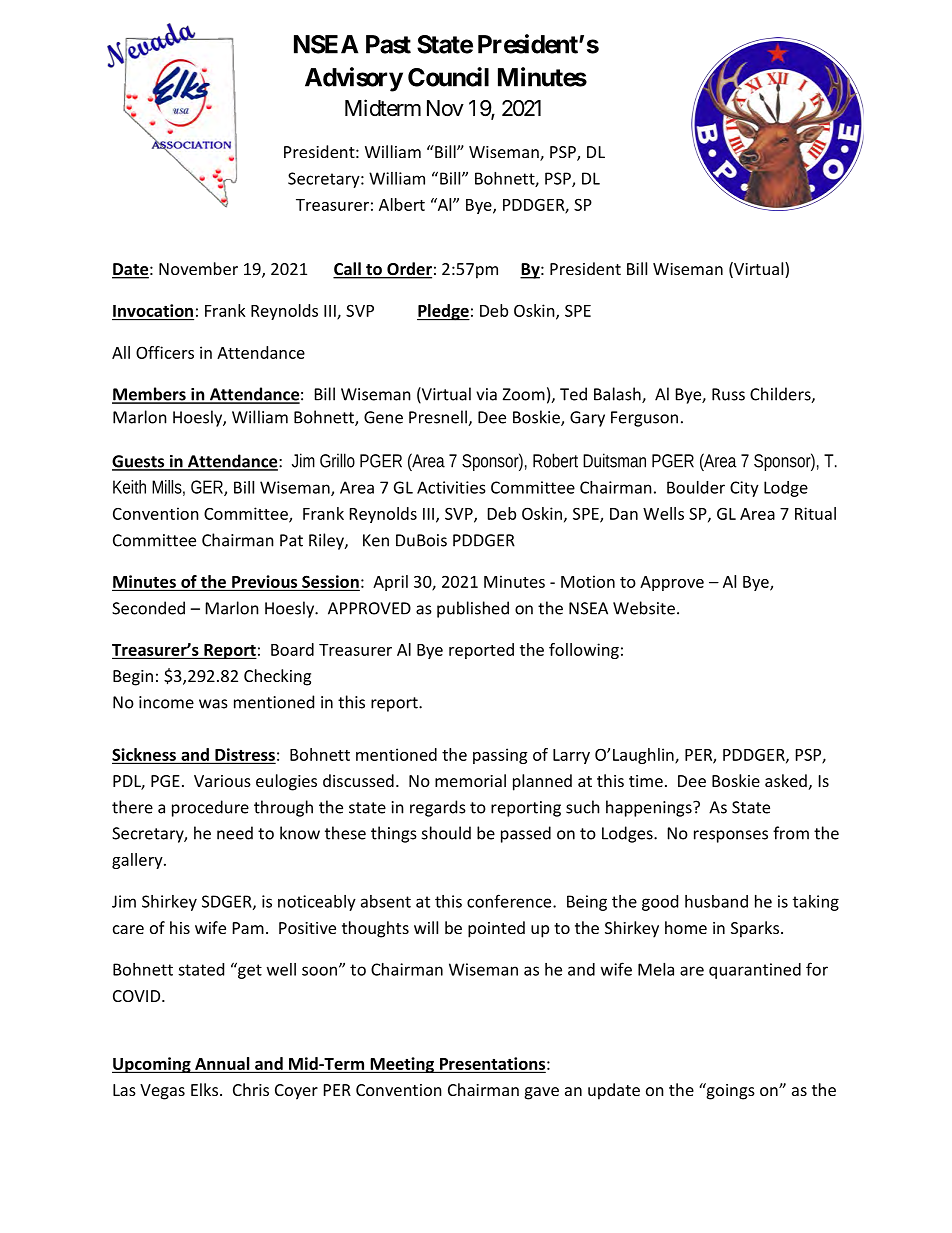  What do you see at coordinates (222, 1063) in the screenshot?
I see `Annual` at bounding box center [222, 1063].
